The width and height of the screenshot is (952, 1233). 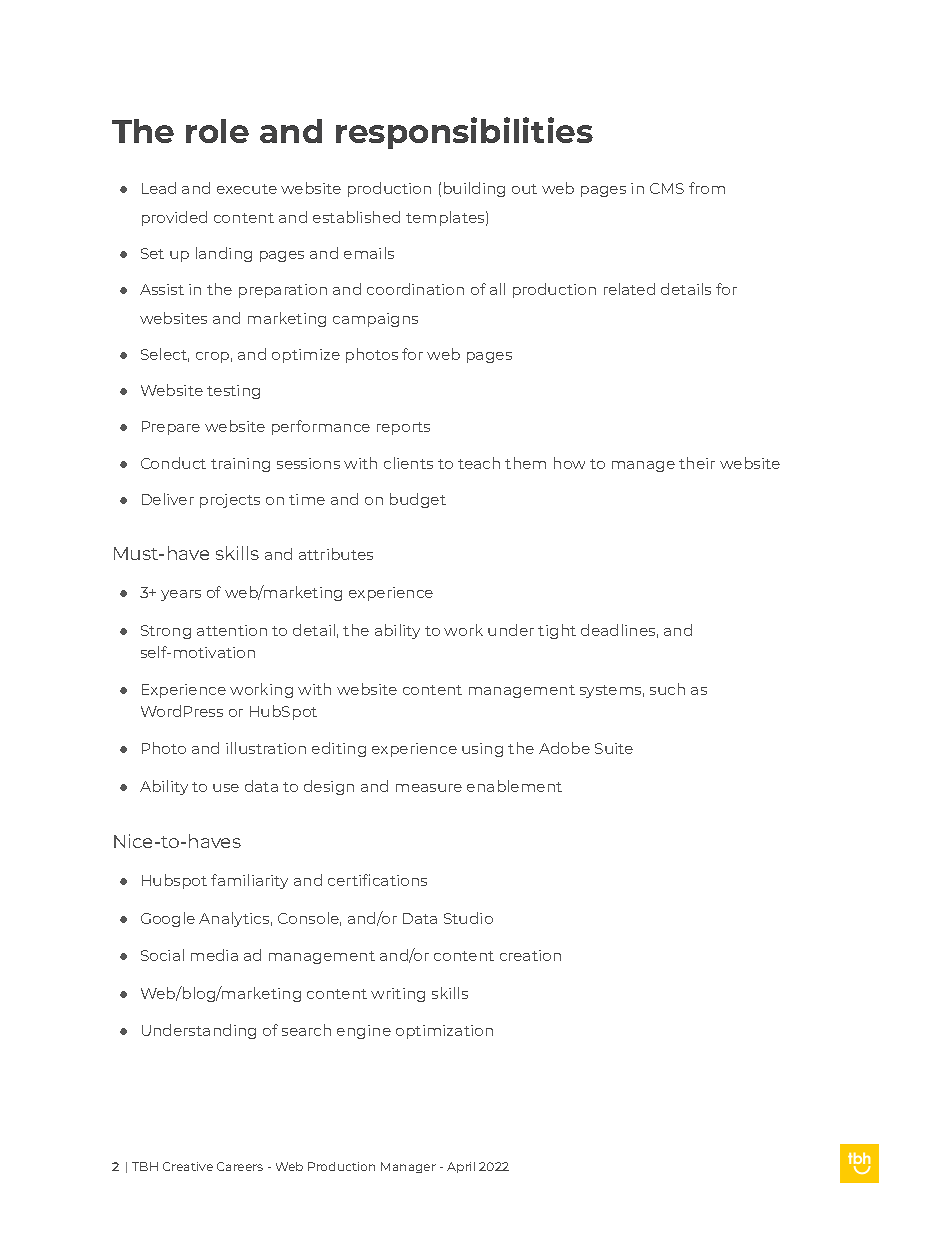 I want to click on April, so click(x=461, y=1167).
